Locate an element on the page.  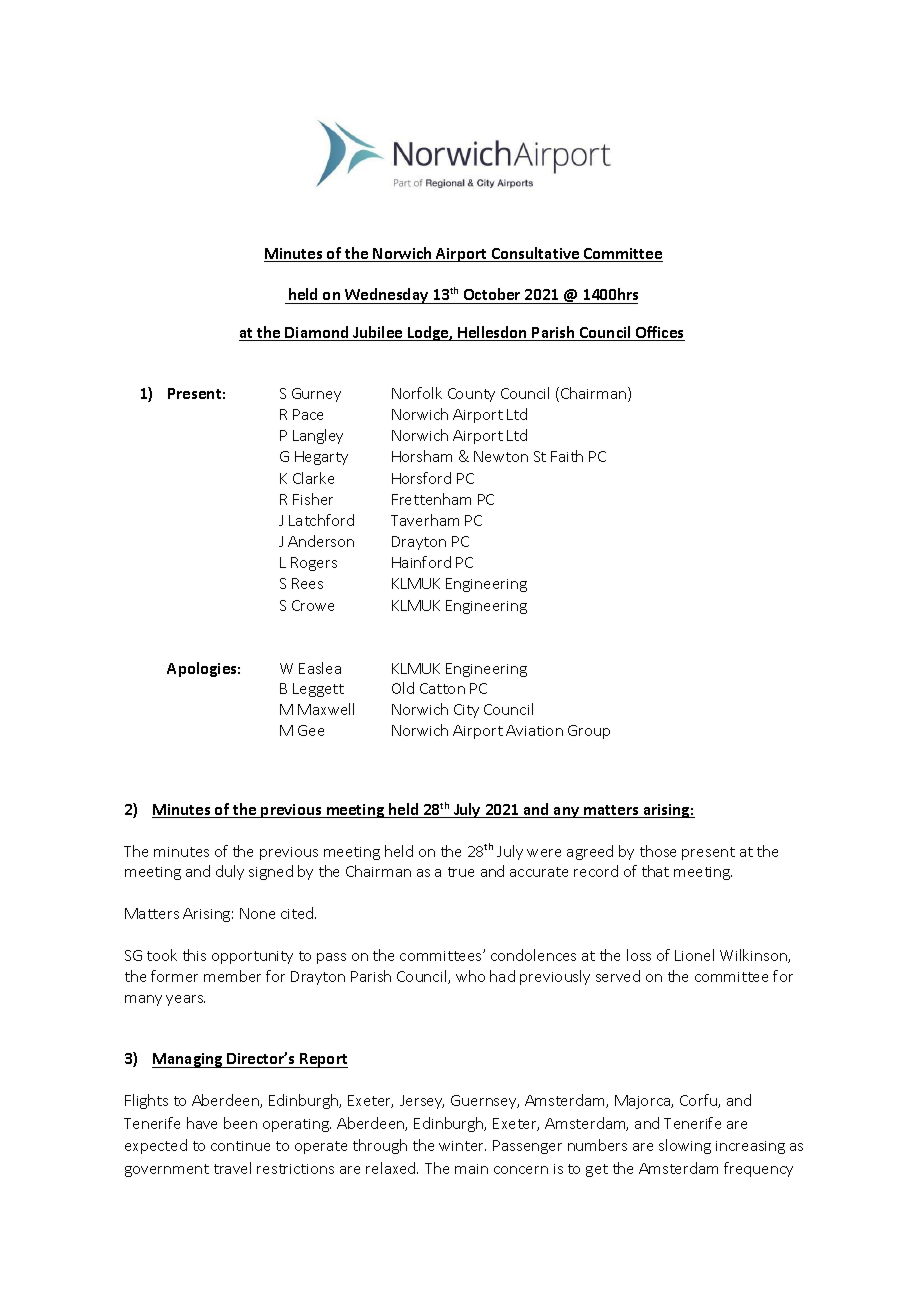
continue is located at coordinates (240, 1146).
